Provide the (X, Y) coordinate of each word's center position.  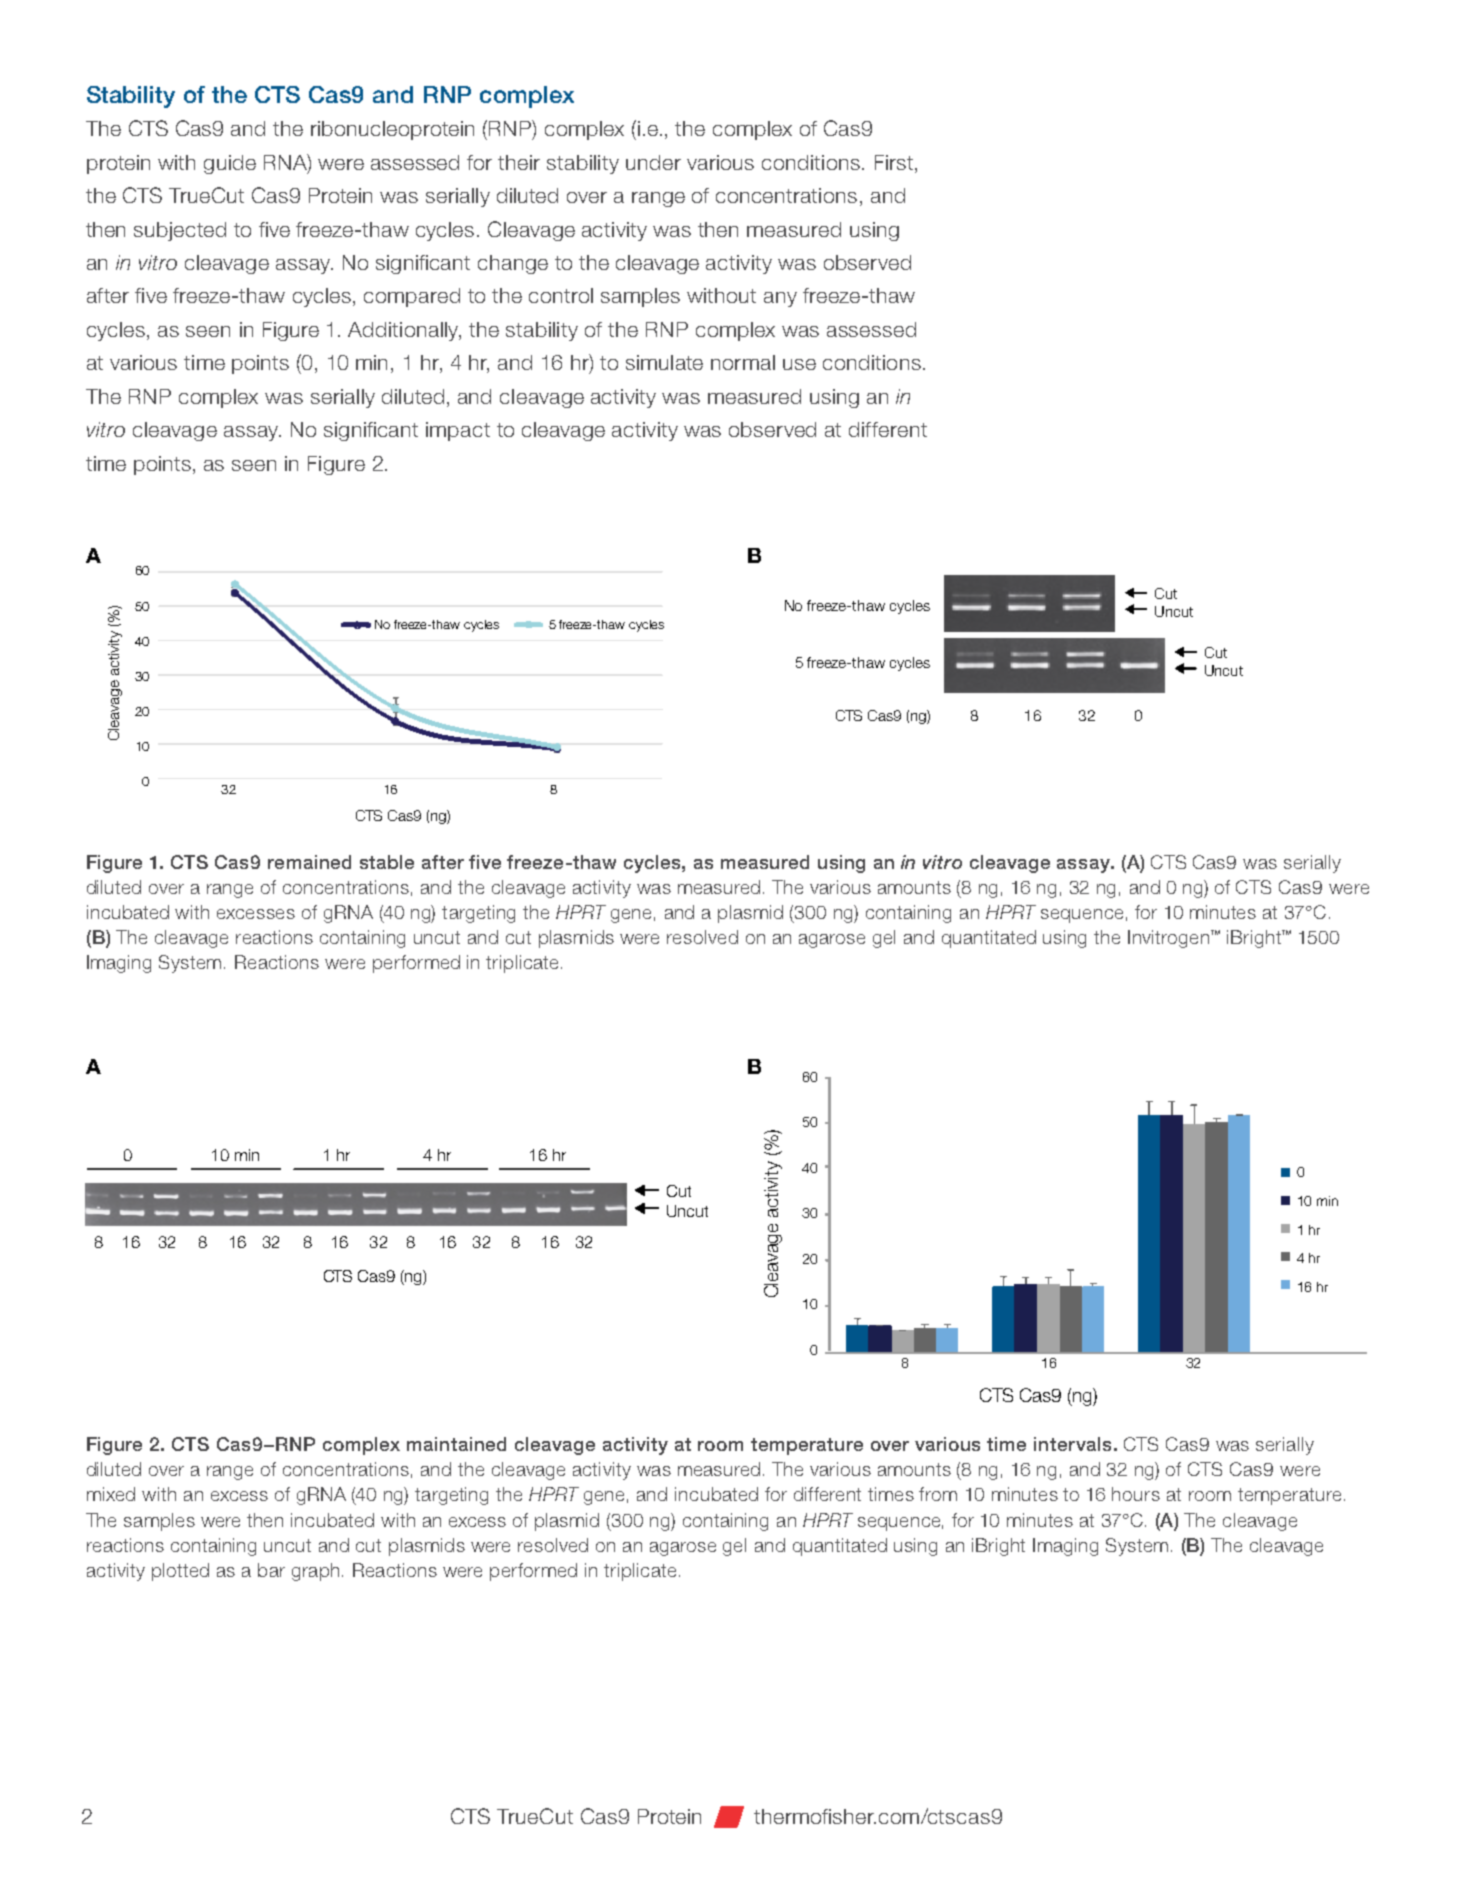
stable (387, 862)
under (653, 162)
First (894, 162)
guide (230, 164)
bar (271, 1570)
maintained (456, 1444)
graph (315, 1572)
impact (458, 431)
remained (309, 862)
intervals (1072, 1444)
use (799, 364)
